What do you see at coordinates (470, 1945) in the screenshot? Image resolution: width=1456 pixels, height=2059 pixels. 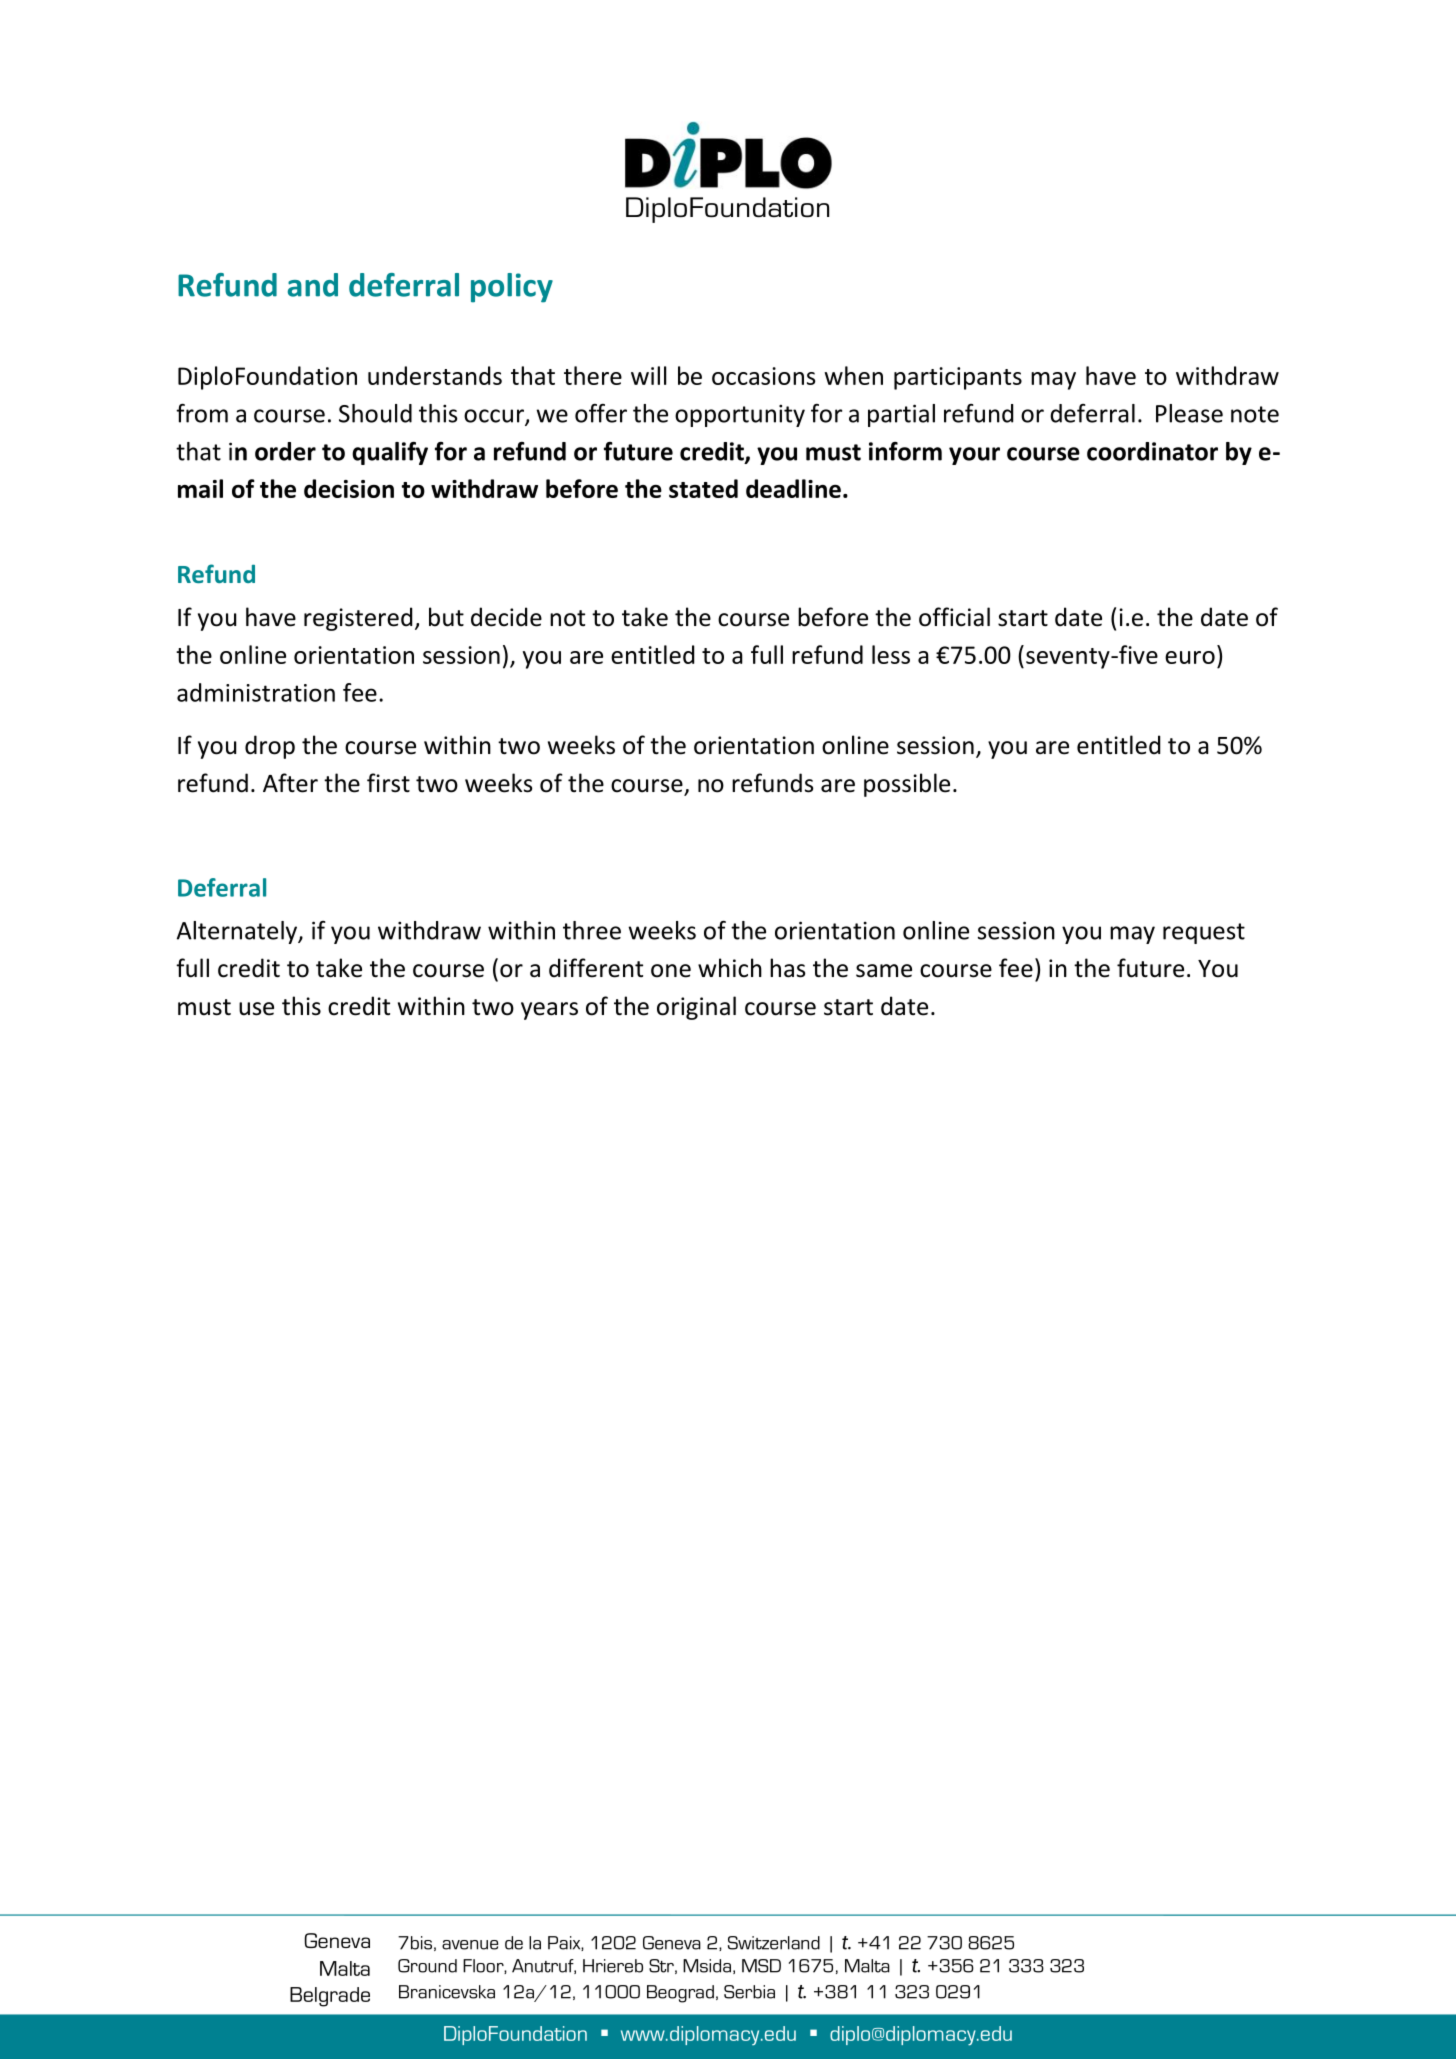 I see `avenue` at bounding box center [470, 1945].
